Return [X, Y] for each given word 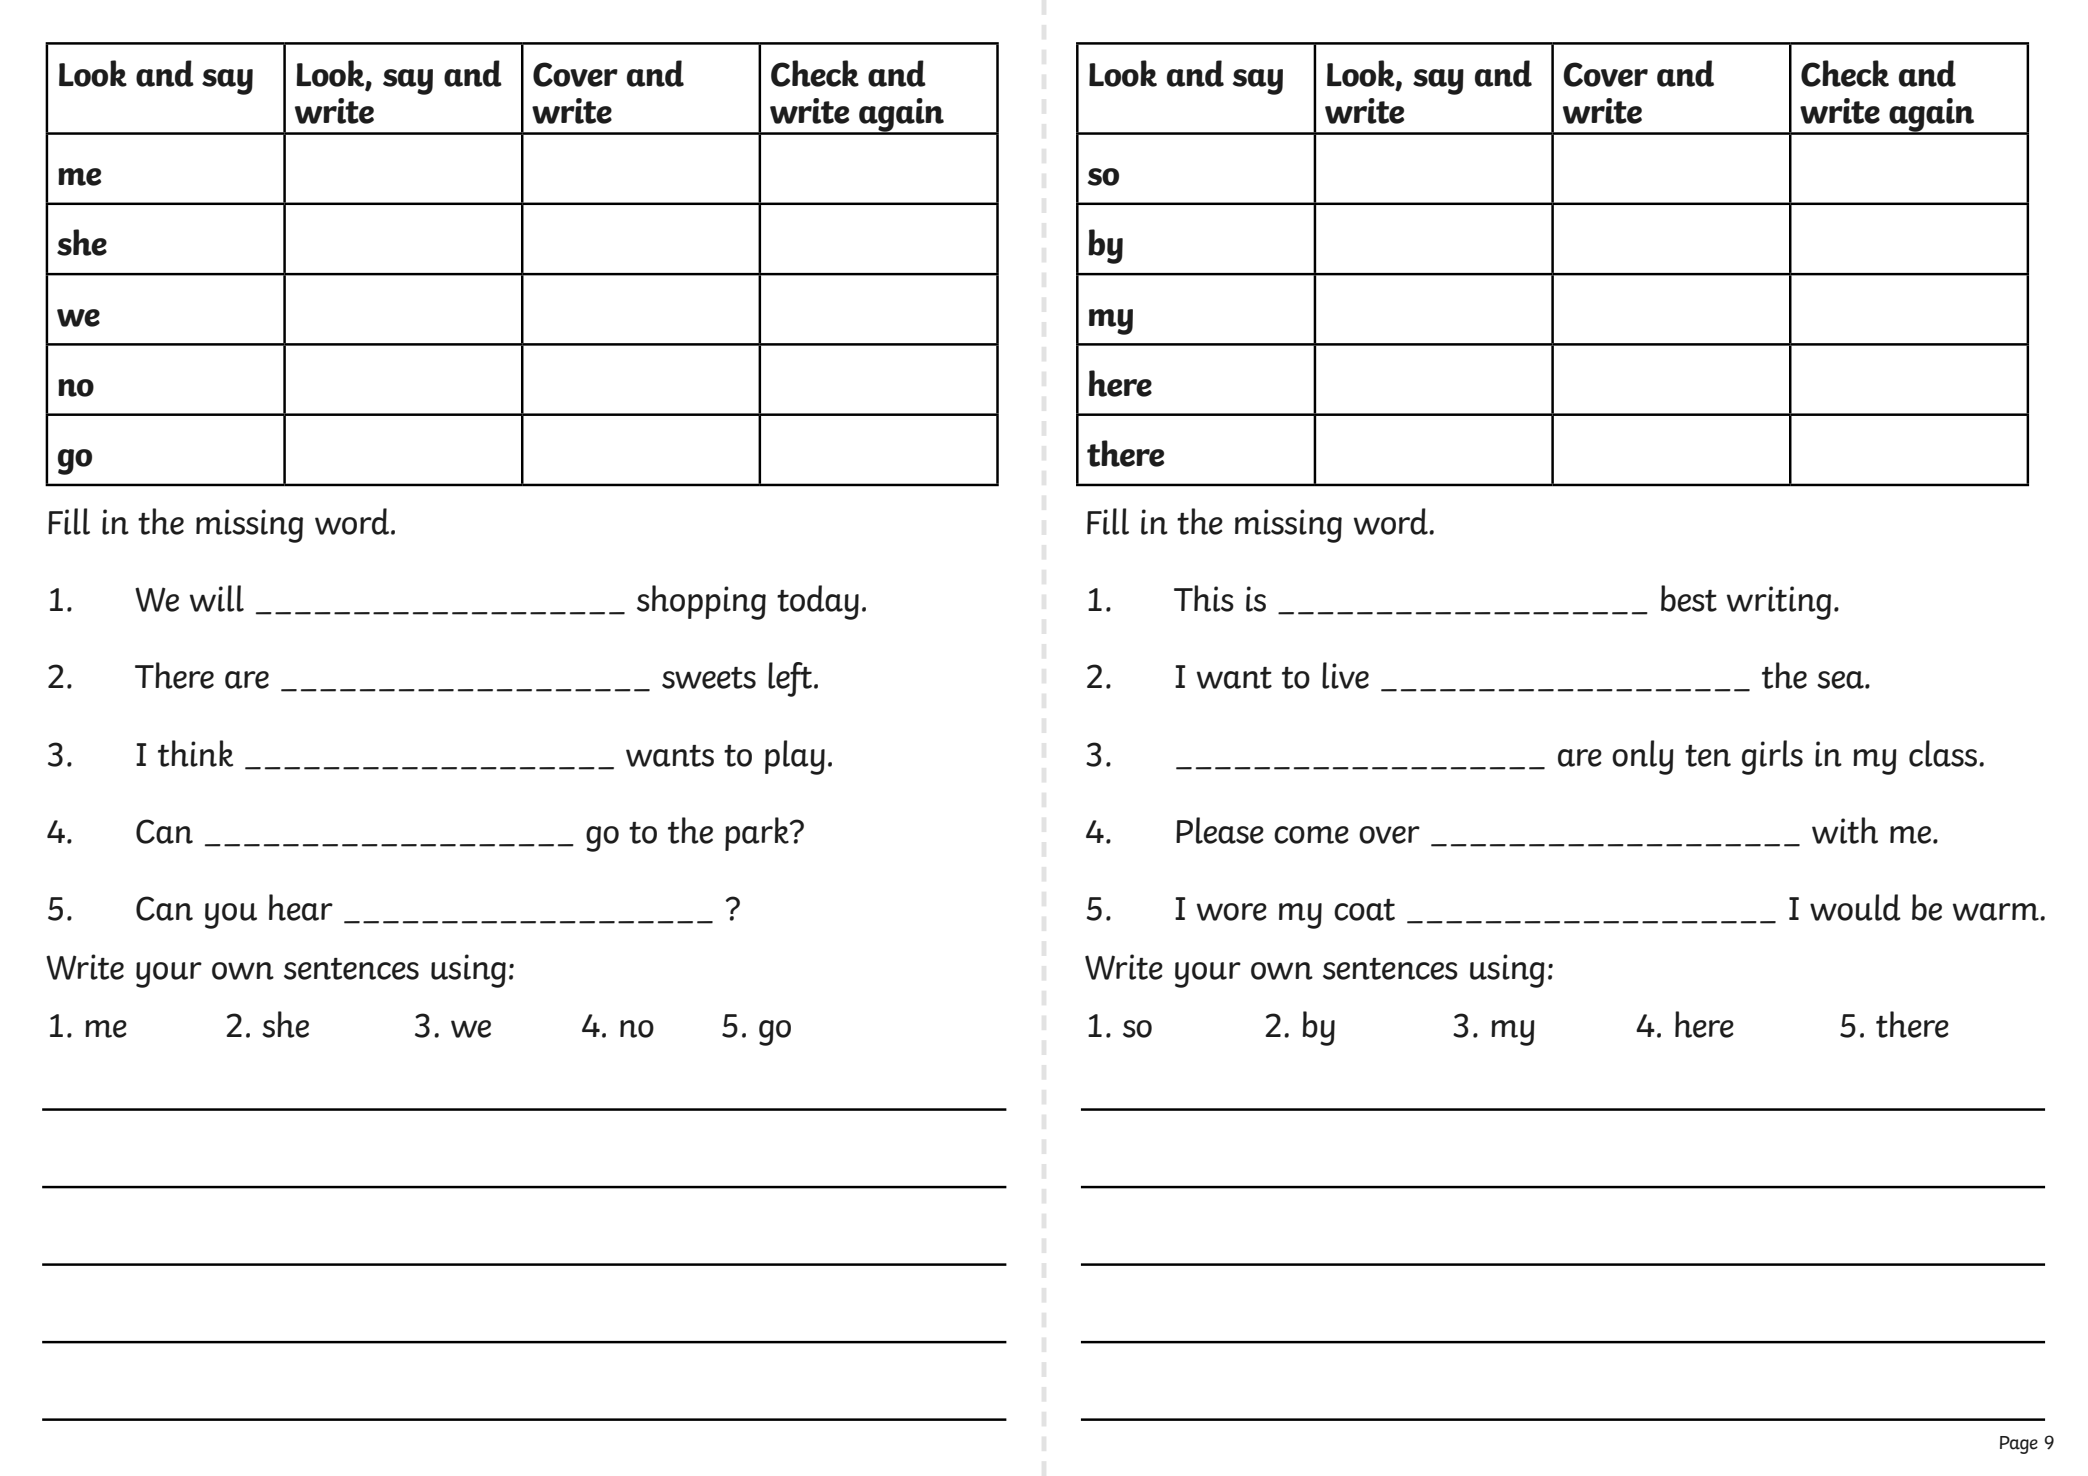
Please [1220, 830]
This [1204, 598]
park [758, 834]
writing [1779, 603]
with [1845, 830]
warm [1997, 912]
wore [1232, 912]
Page [2019, 1445]
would [1855, 907]
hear [301, 907]
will [217, 598]
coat [1364, 910]
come [1311, 835]
